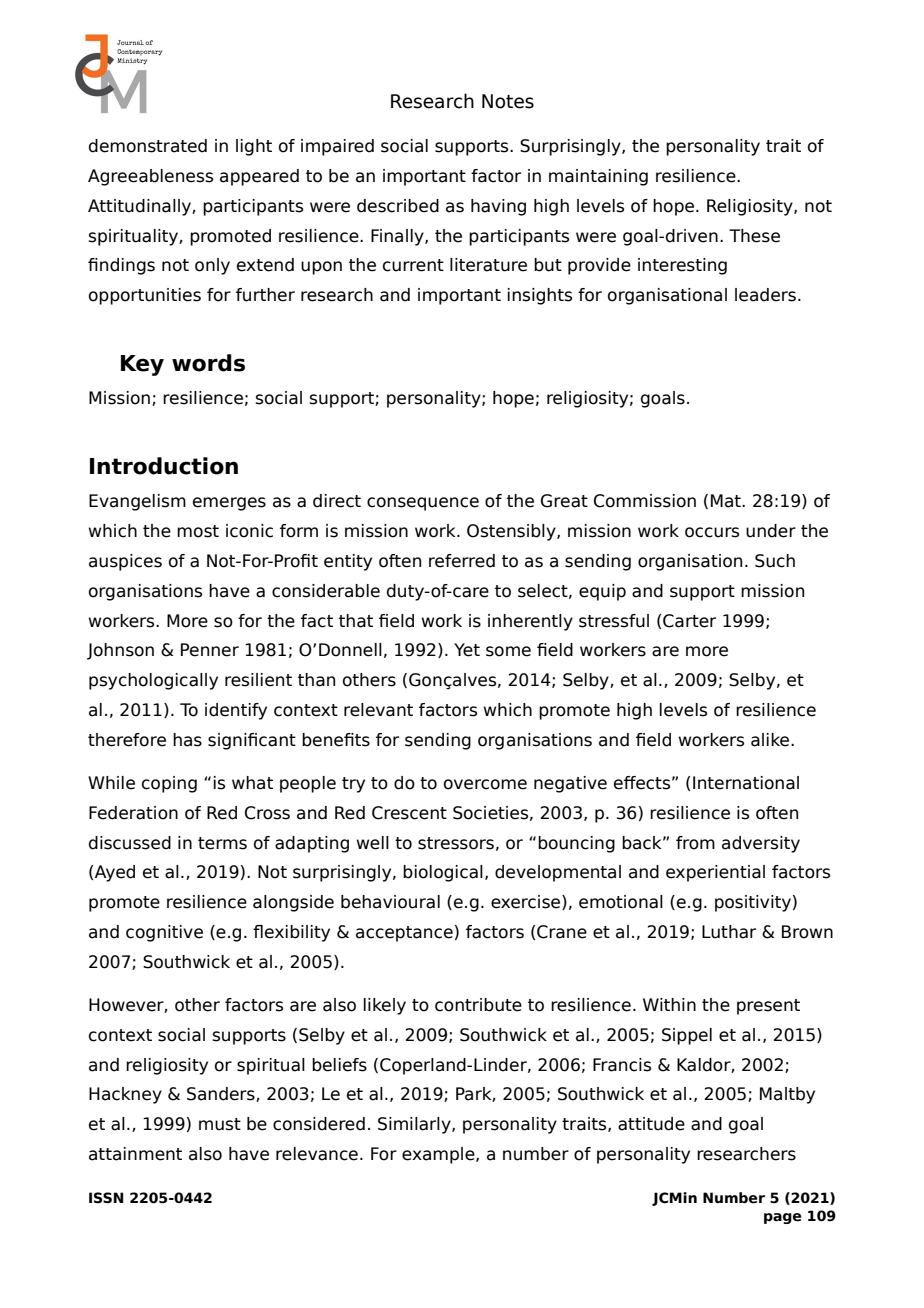  What do you see at coordinates (754, 236) in the document?
I see `These` at bounding box center [754, 236].
